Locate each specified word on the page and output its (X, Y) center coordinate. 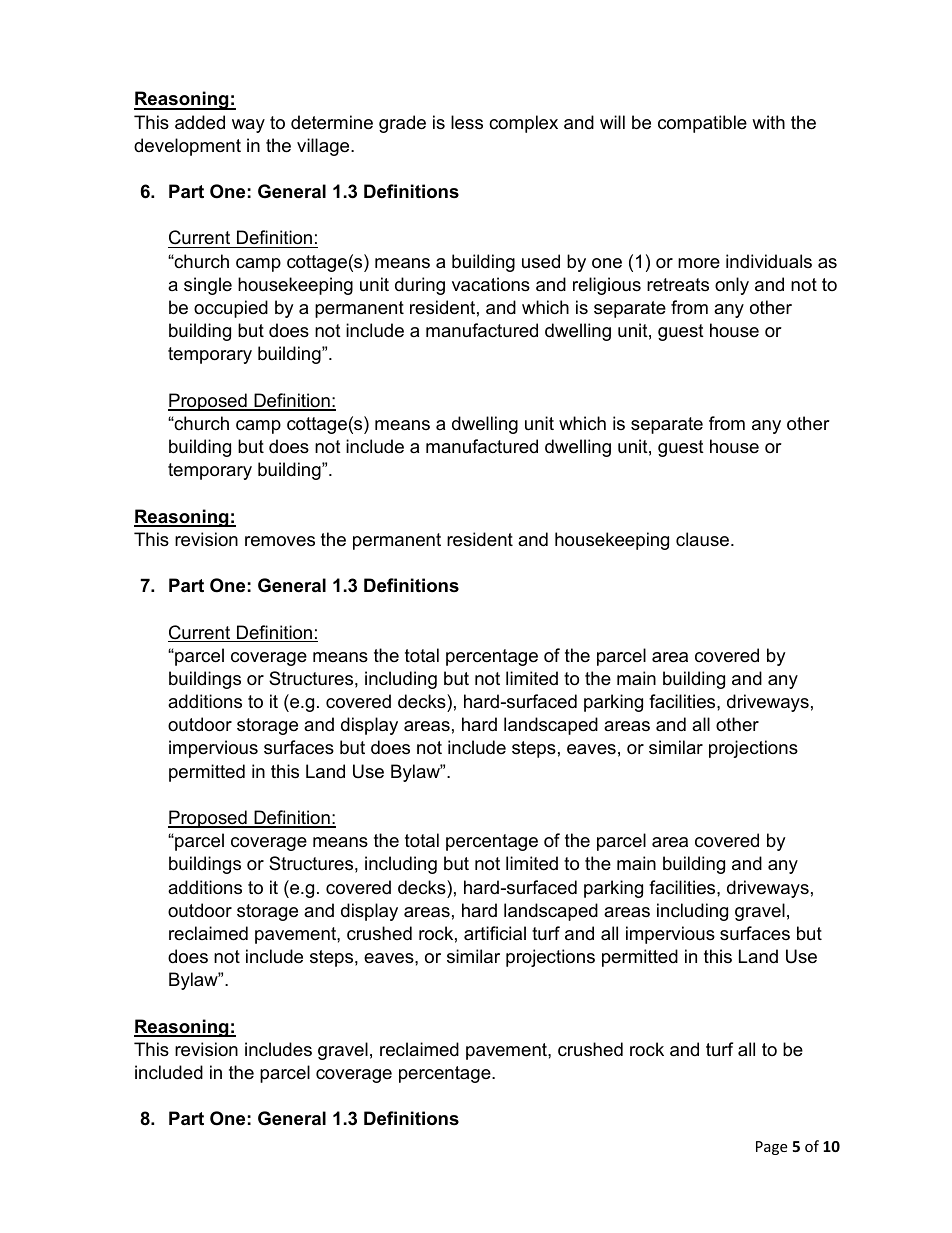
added (200, 122)
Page (771, 1148)
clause (702, 539)
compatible (702, 124)
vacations (491, 284)
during (420, 286)
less (467, 122)
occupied (231, 309)
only (732, 286)
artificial (495, 933)
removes (280, 541)
